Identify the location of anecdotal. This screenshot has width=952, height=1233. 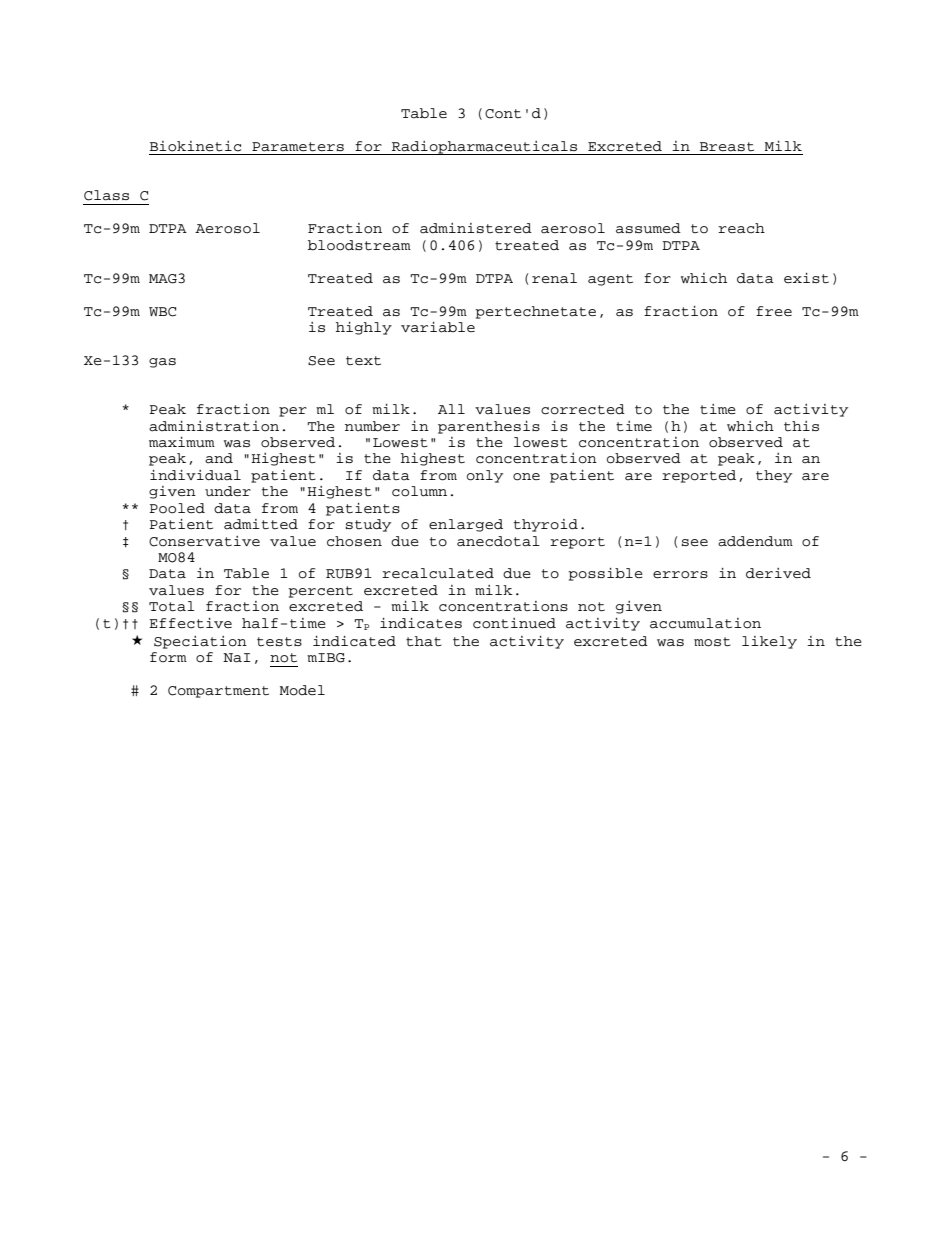
(498, 541).
